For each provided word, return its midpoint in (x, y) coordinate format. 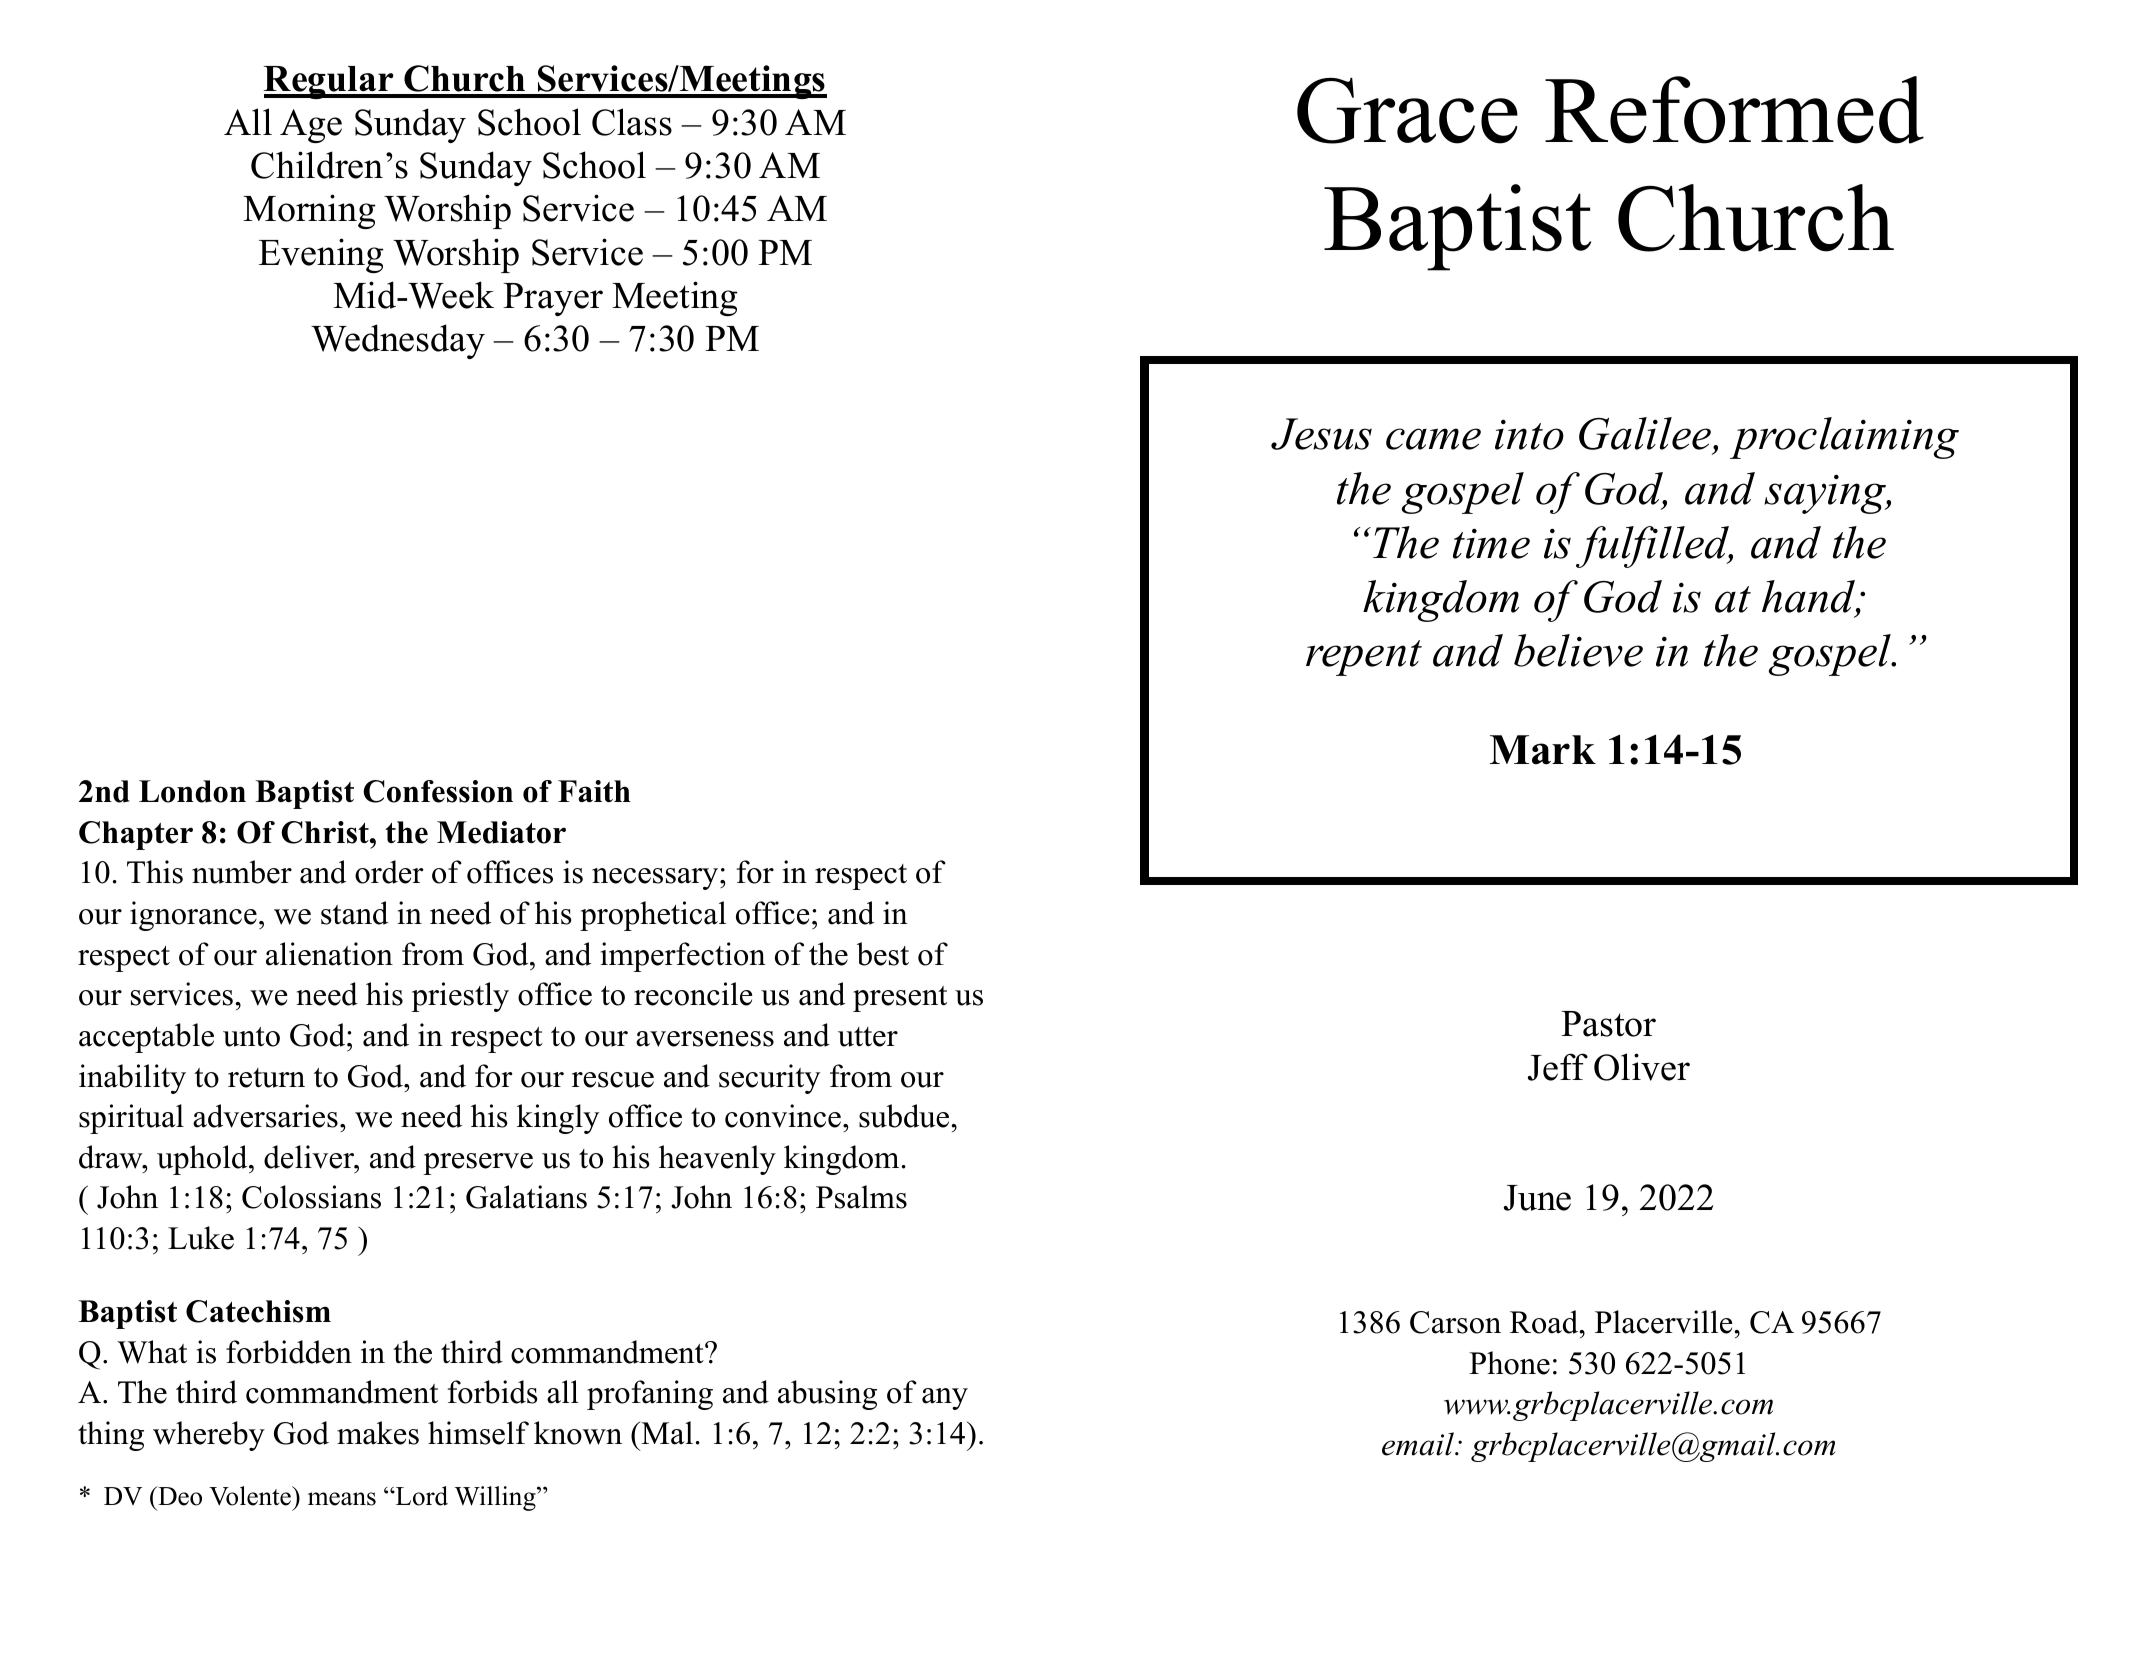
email (1419, 1444)
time (1491, 543)
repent (1364, 658)
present (900, 999)
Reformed (1734, 110)
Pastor (1608, 1024)
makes (378, 1433)
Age (311, 126)
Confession (438, 791)
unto (251, 1037)
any (945, 1399)
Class (632, 122)
